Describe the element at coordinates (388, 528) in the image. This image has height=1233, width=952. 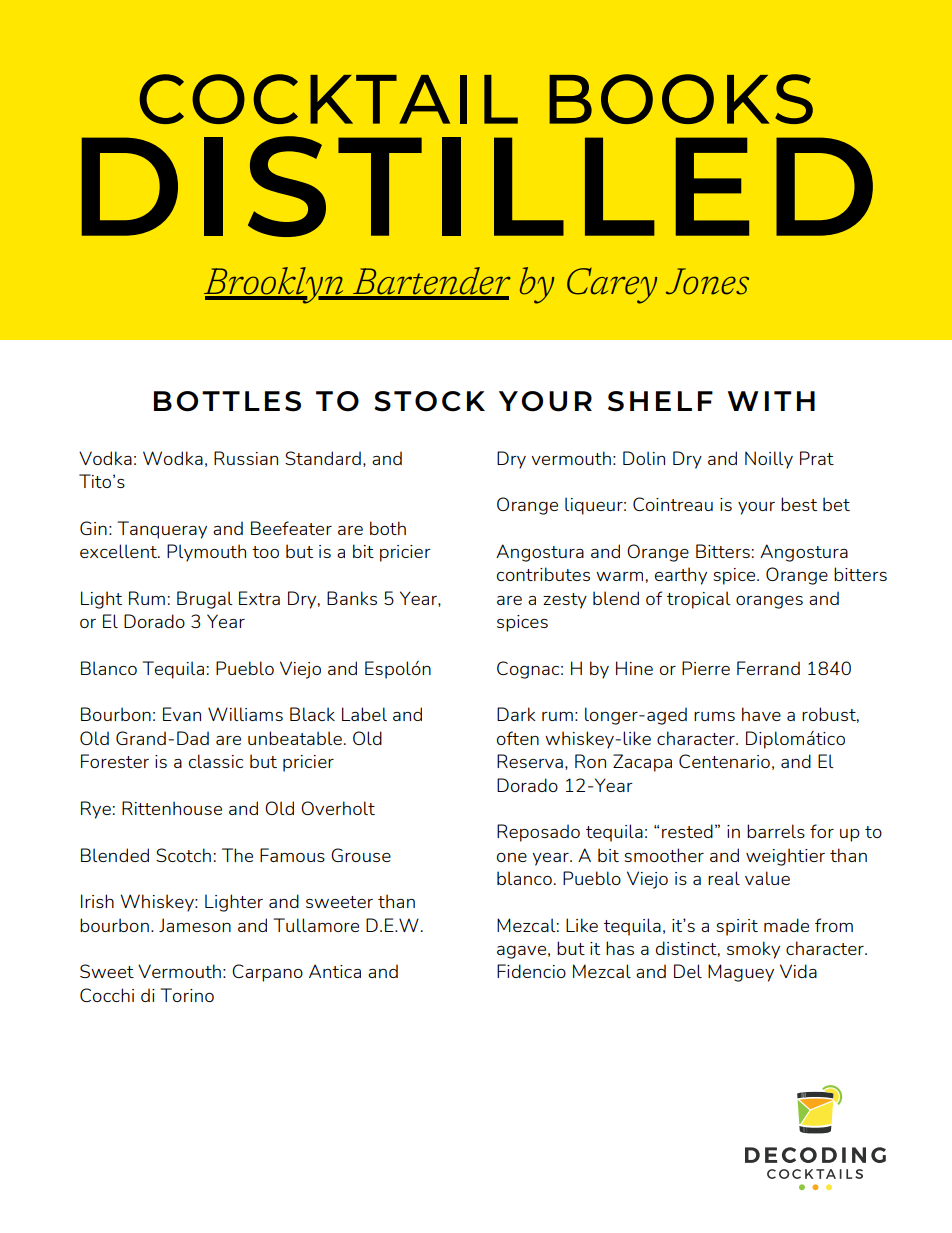
I see `both` at that location.
